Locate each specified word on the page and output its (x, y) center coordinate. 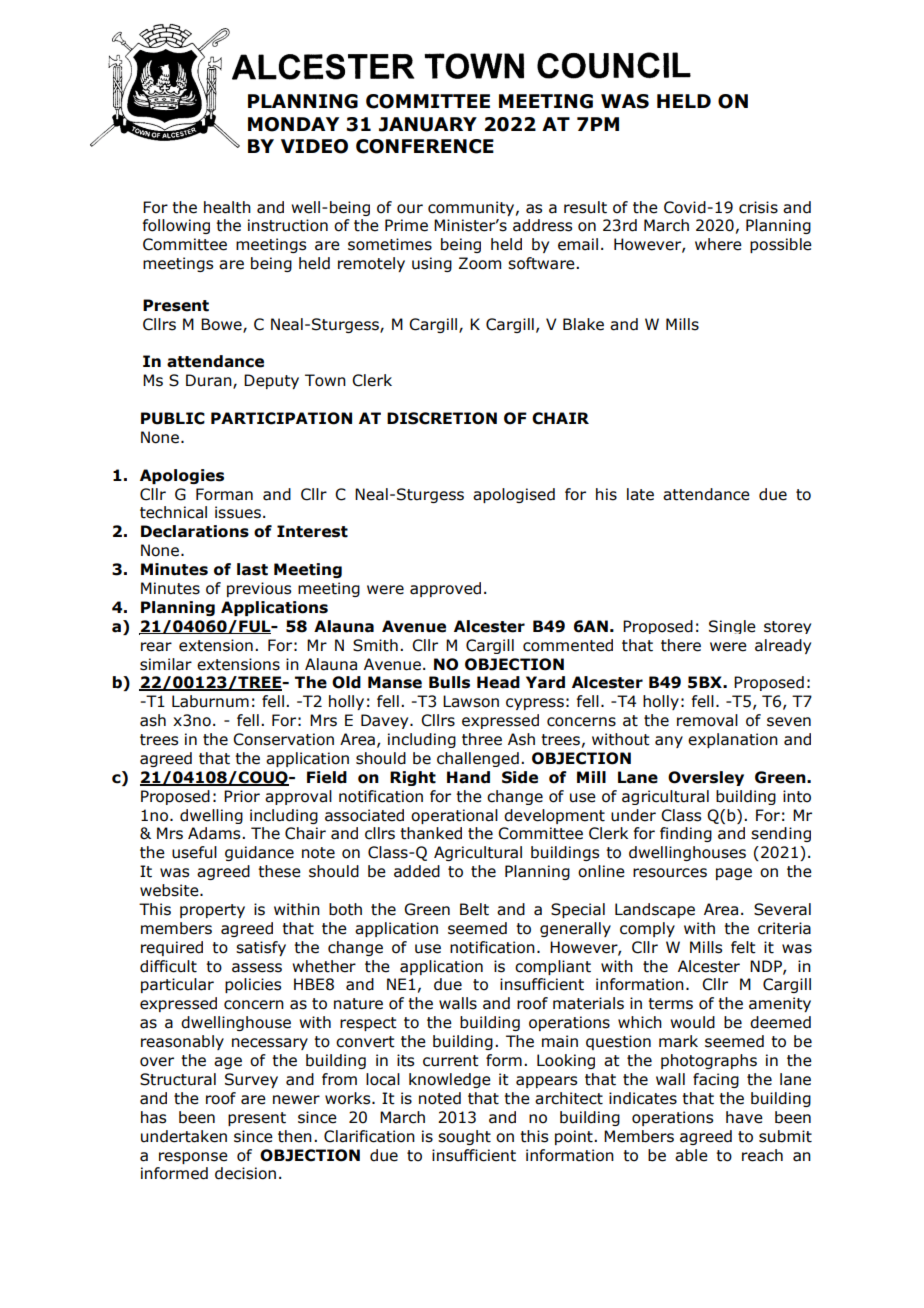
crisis (758, 207)
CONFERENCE (425, 146)
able (691, 1155)
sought (464, 1137)
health (227, 207)
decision (245, 1173)
